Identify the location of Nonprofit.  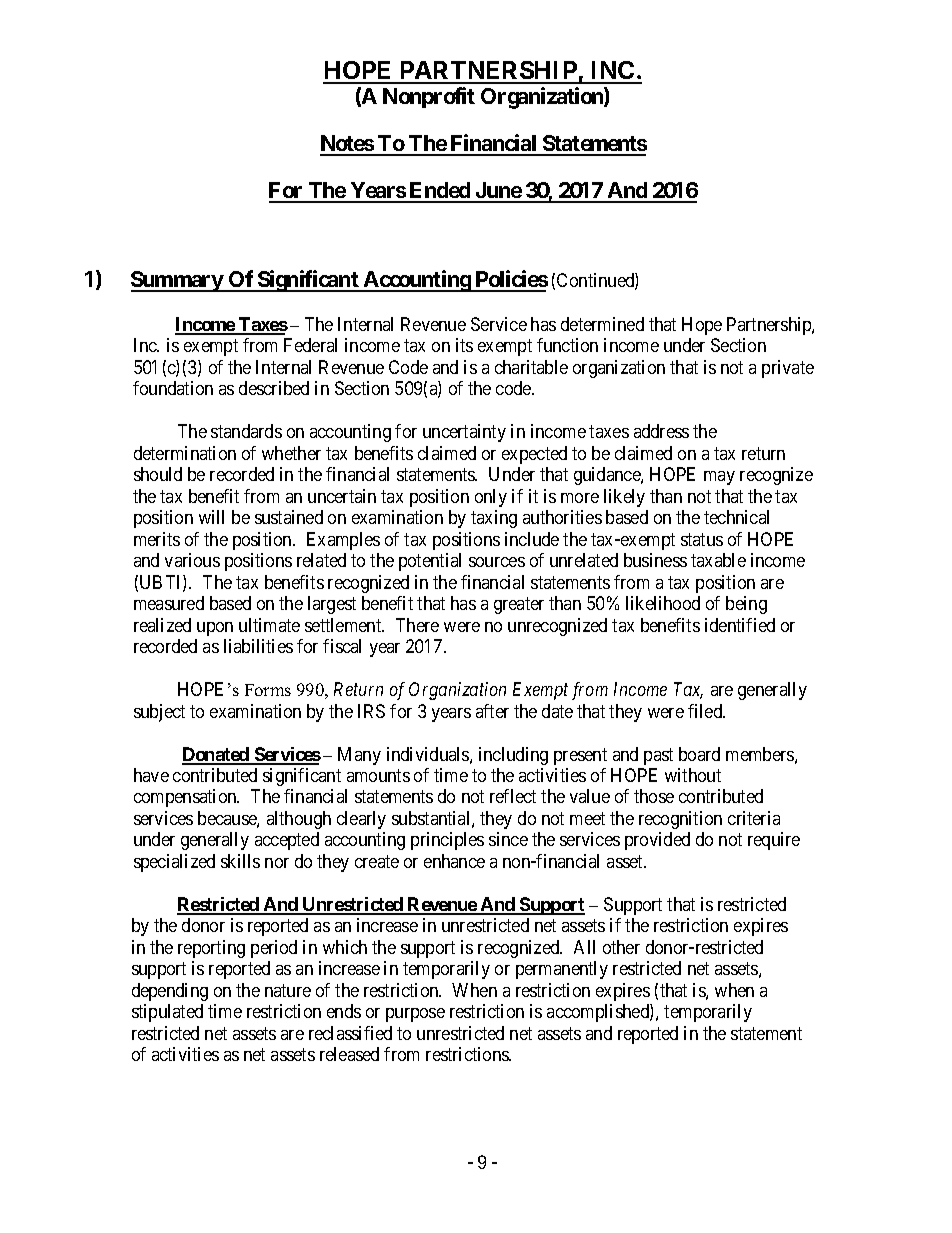
(429, 97).
